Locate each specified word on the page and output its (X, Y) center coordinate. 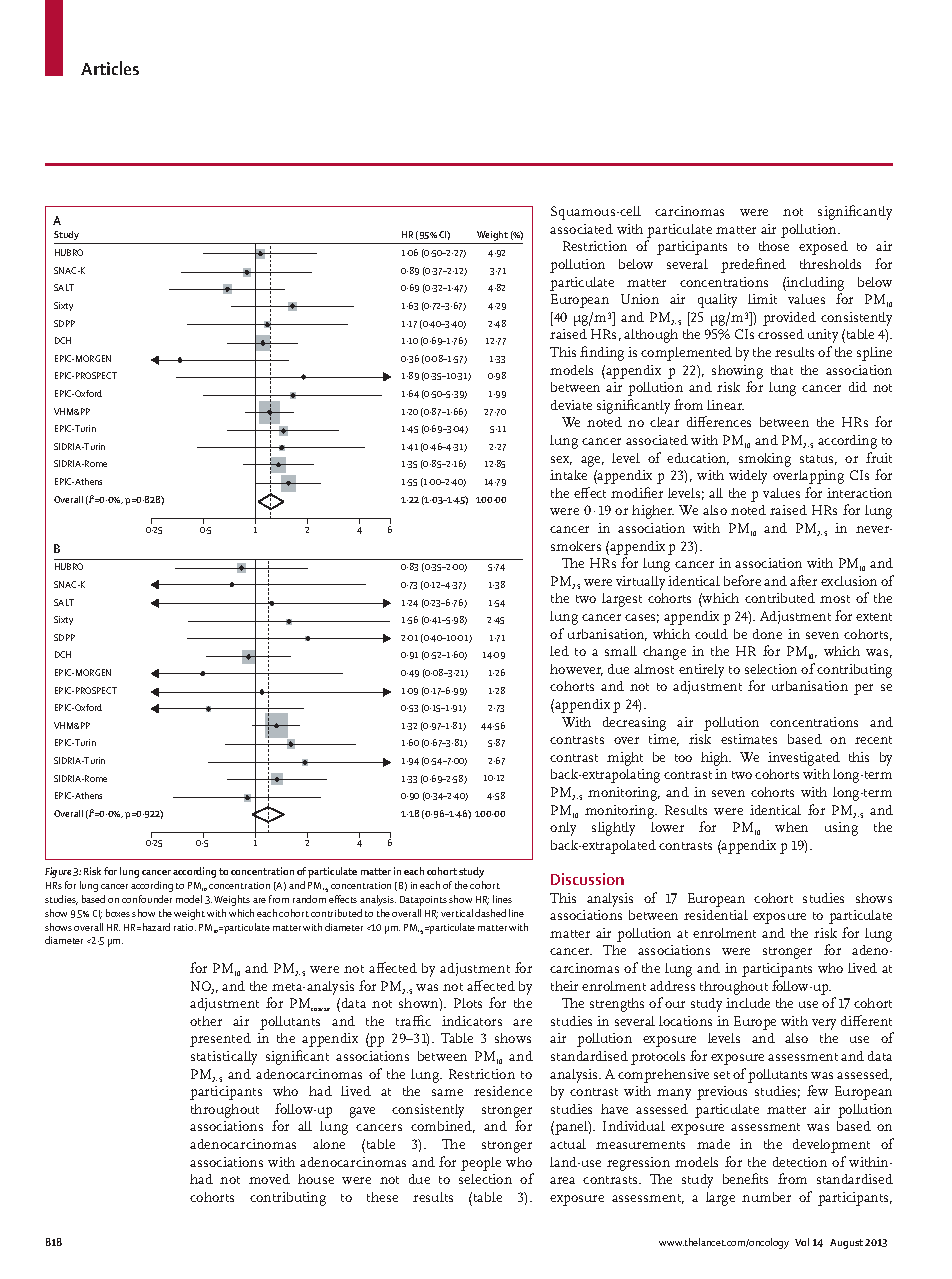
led (559, 651)
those (774, 246)
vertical (457, 913)
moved (269, 1179)
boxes (118, 913)
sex (561, 460)
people (481, 1164)
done (767, 634)
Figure (58, 872)
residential (716, 915)
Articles (110, 68)
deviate (571, 405)
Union (640, 299)
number (766, 1197)
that (782, 370)
